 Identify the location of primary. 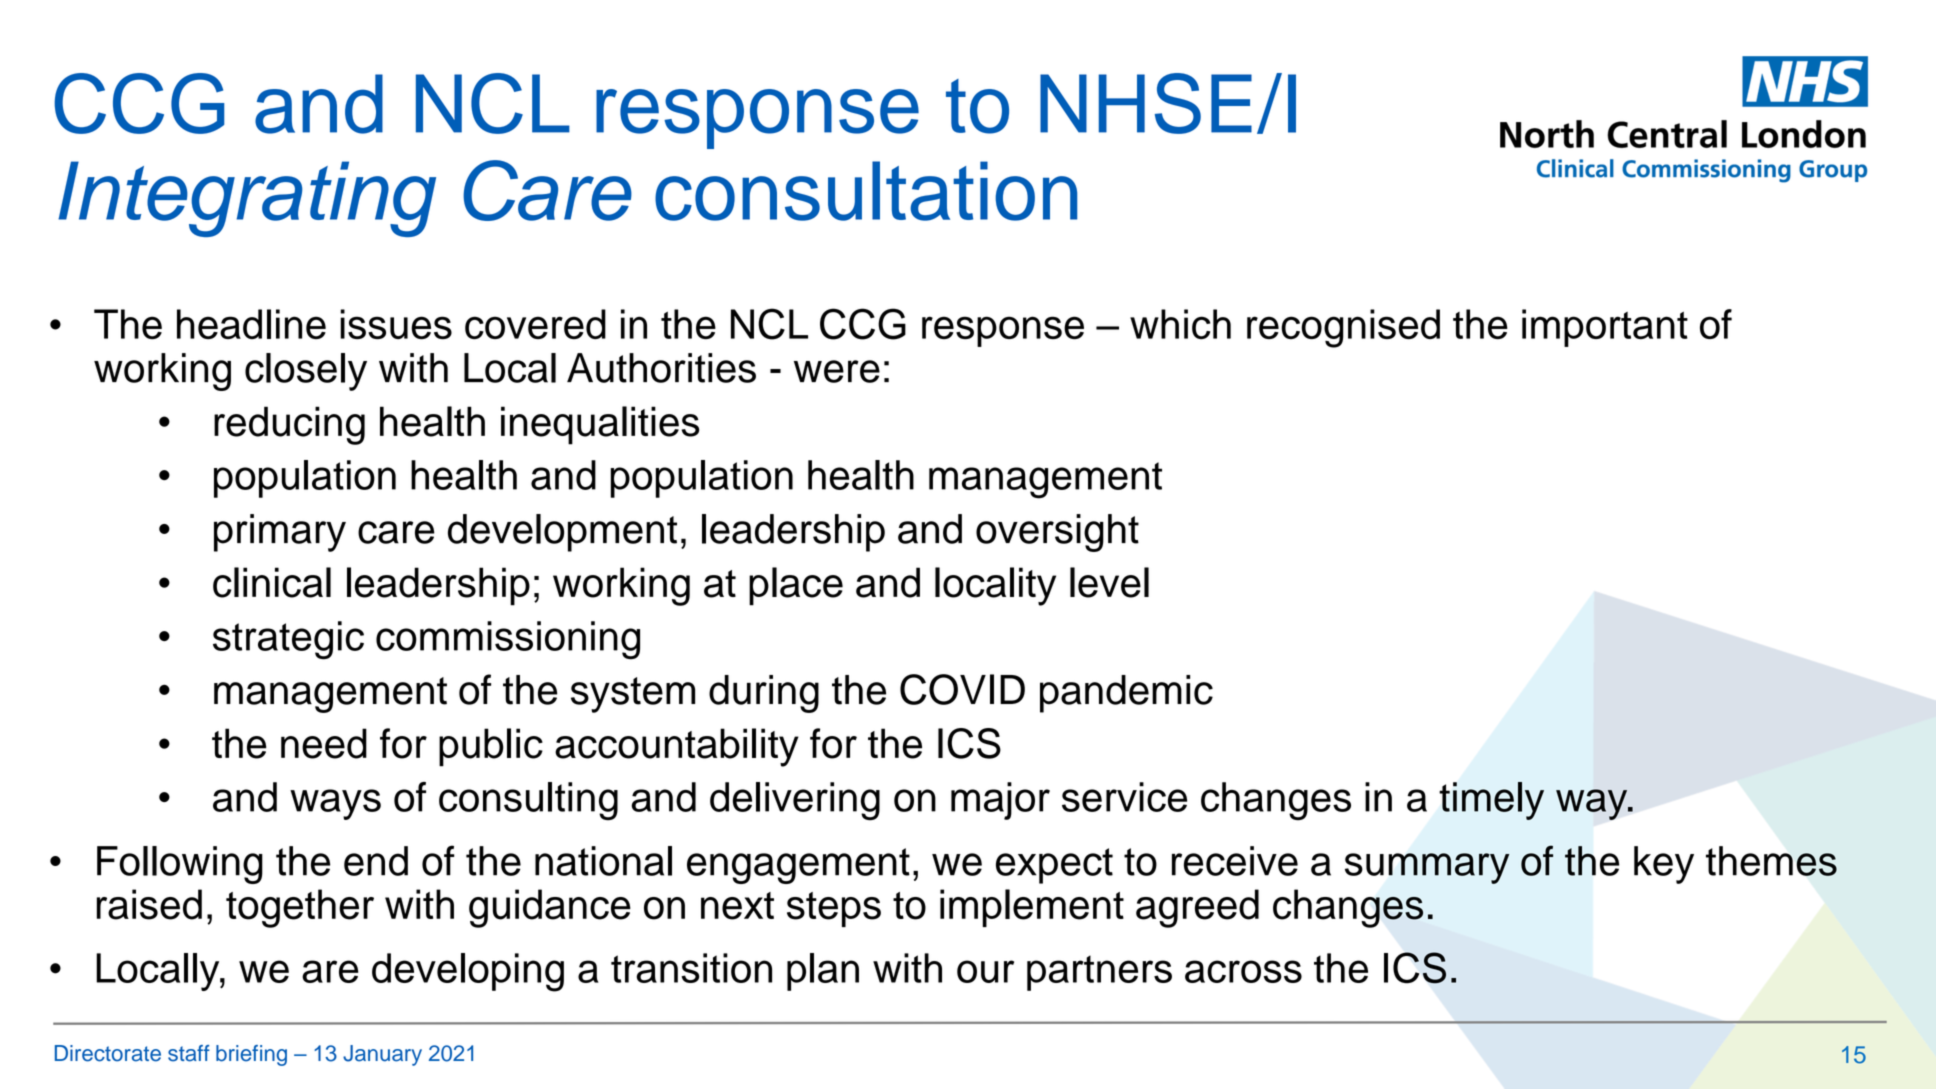
(280, 533).
